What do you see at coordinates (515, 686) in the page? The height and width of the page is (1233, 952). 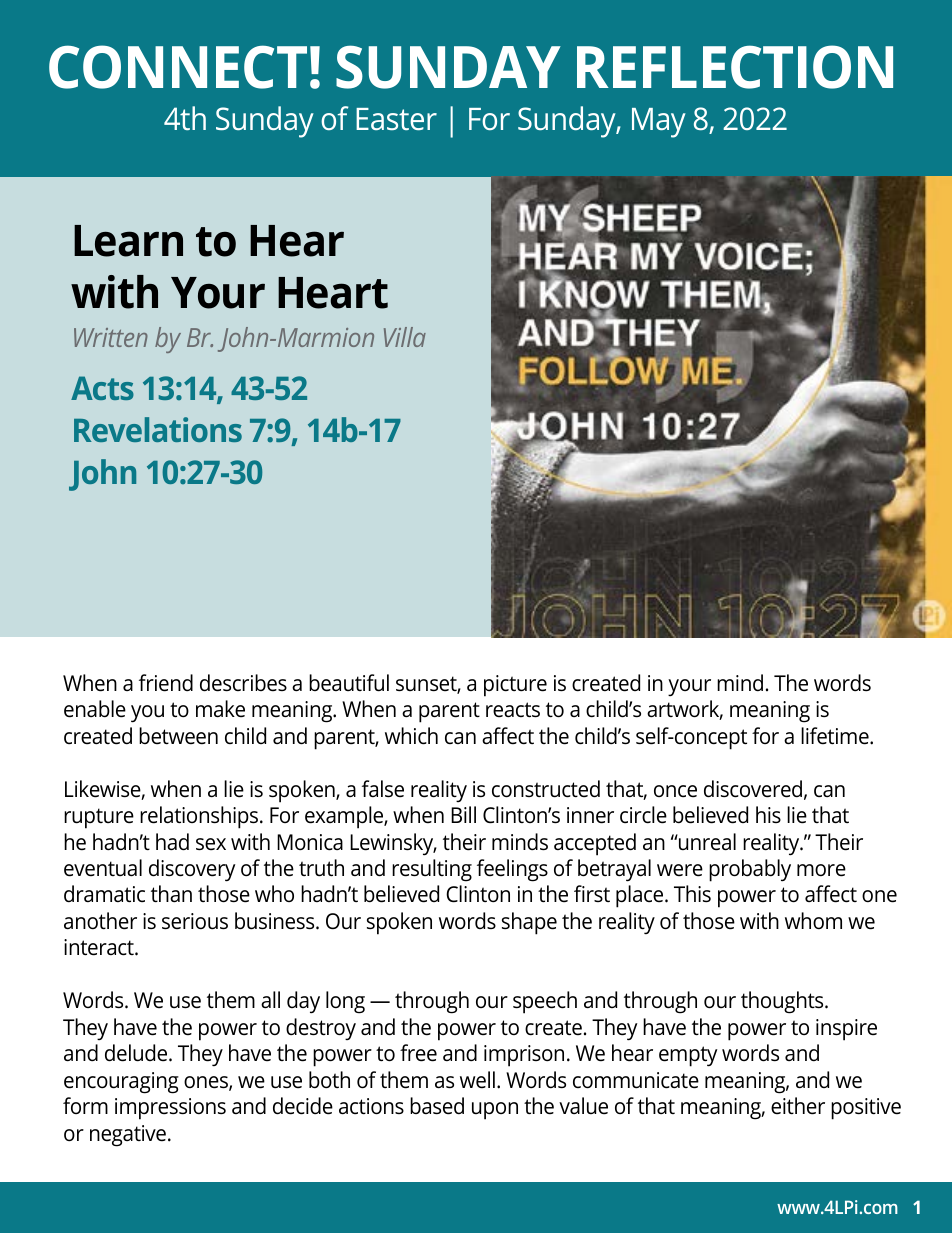 I see `picture` at bounding box center [515, 686].
